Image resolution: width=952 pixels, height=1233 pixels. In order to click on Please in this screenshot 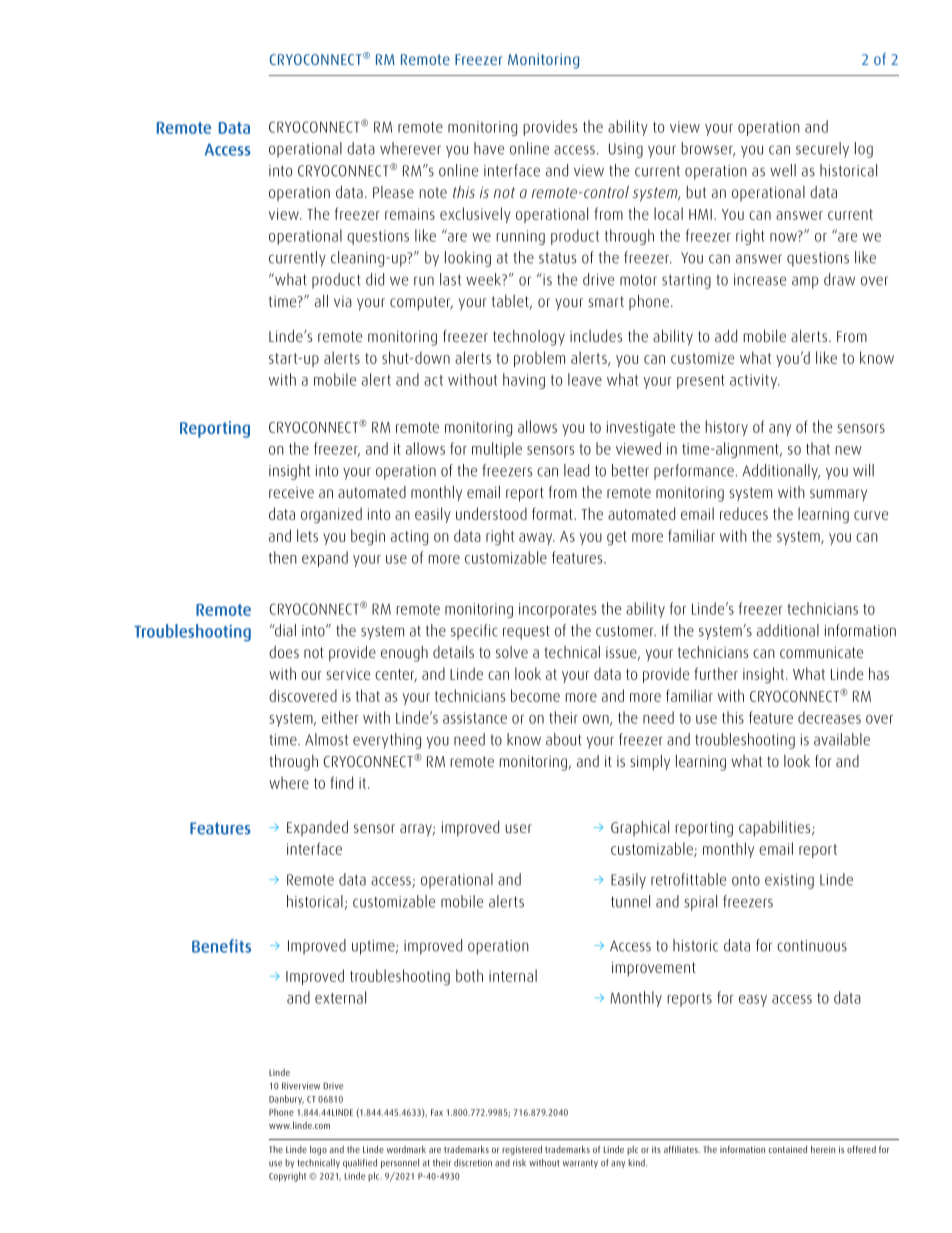, I will do `click(393, 192)`.
